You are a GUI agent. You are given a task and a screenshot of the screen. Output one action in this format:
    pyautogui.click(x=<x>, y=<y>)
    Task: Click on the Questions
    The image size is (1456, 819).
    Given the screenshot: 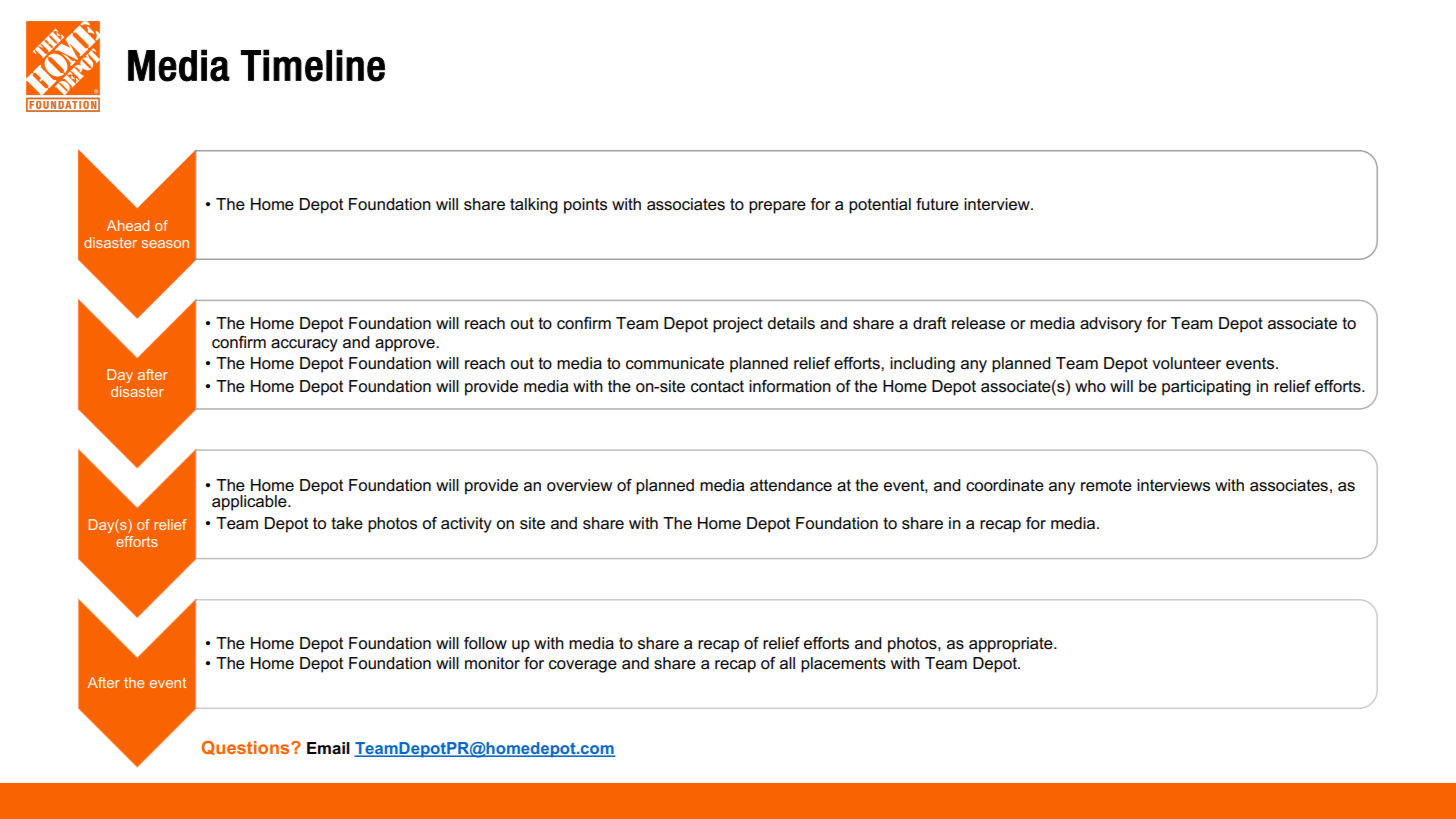 What is the action you would take?
    pyautogui.click(x=246, y=748)
